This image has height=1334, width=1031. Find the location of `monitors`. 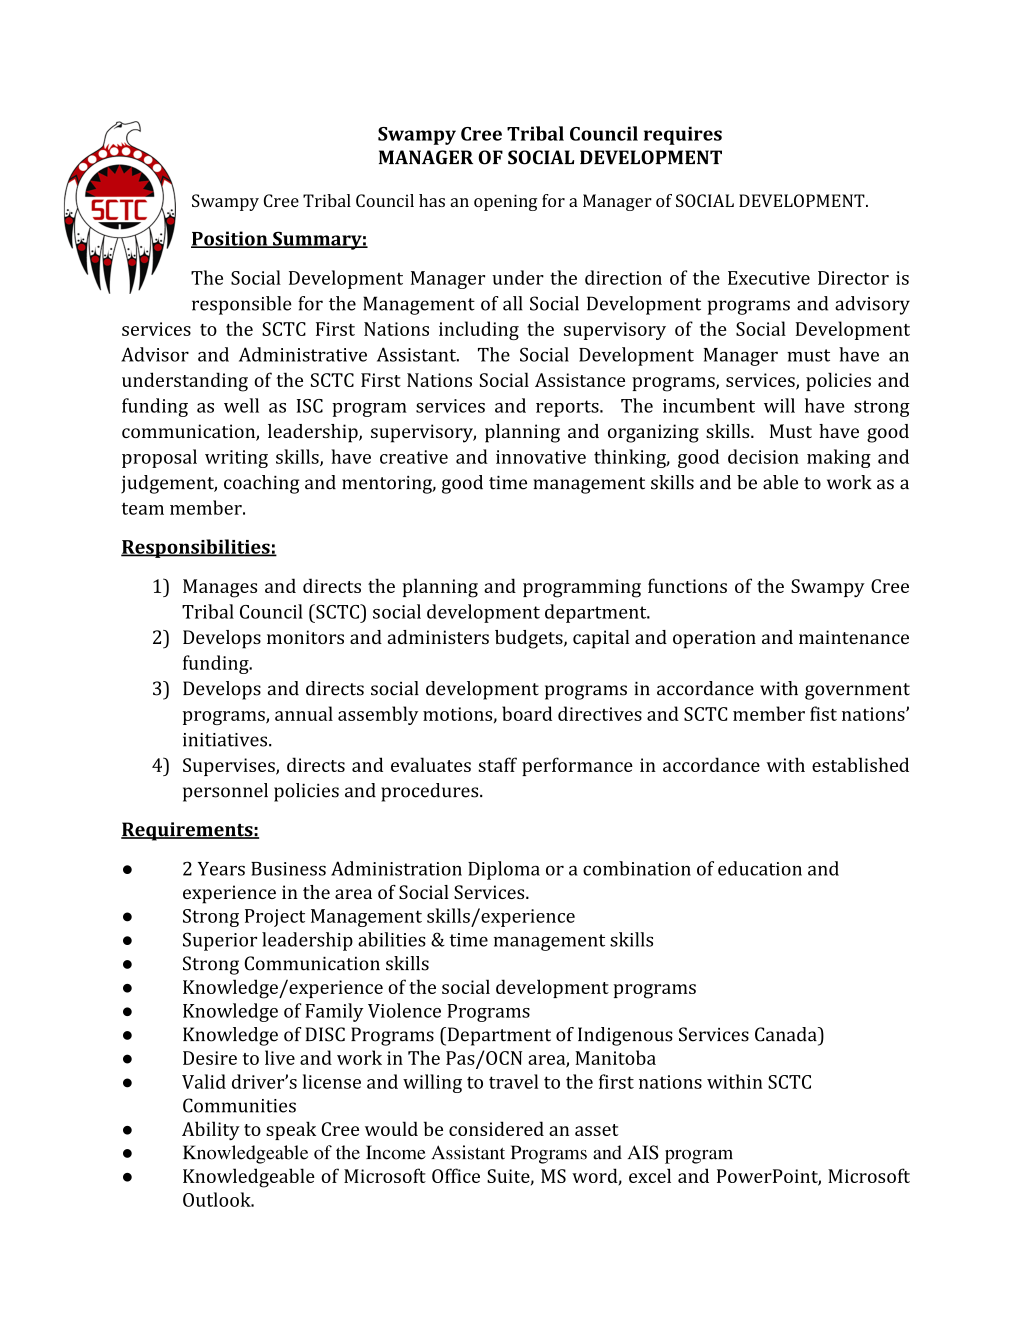

monitors is located at coordinates (305, 637).
